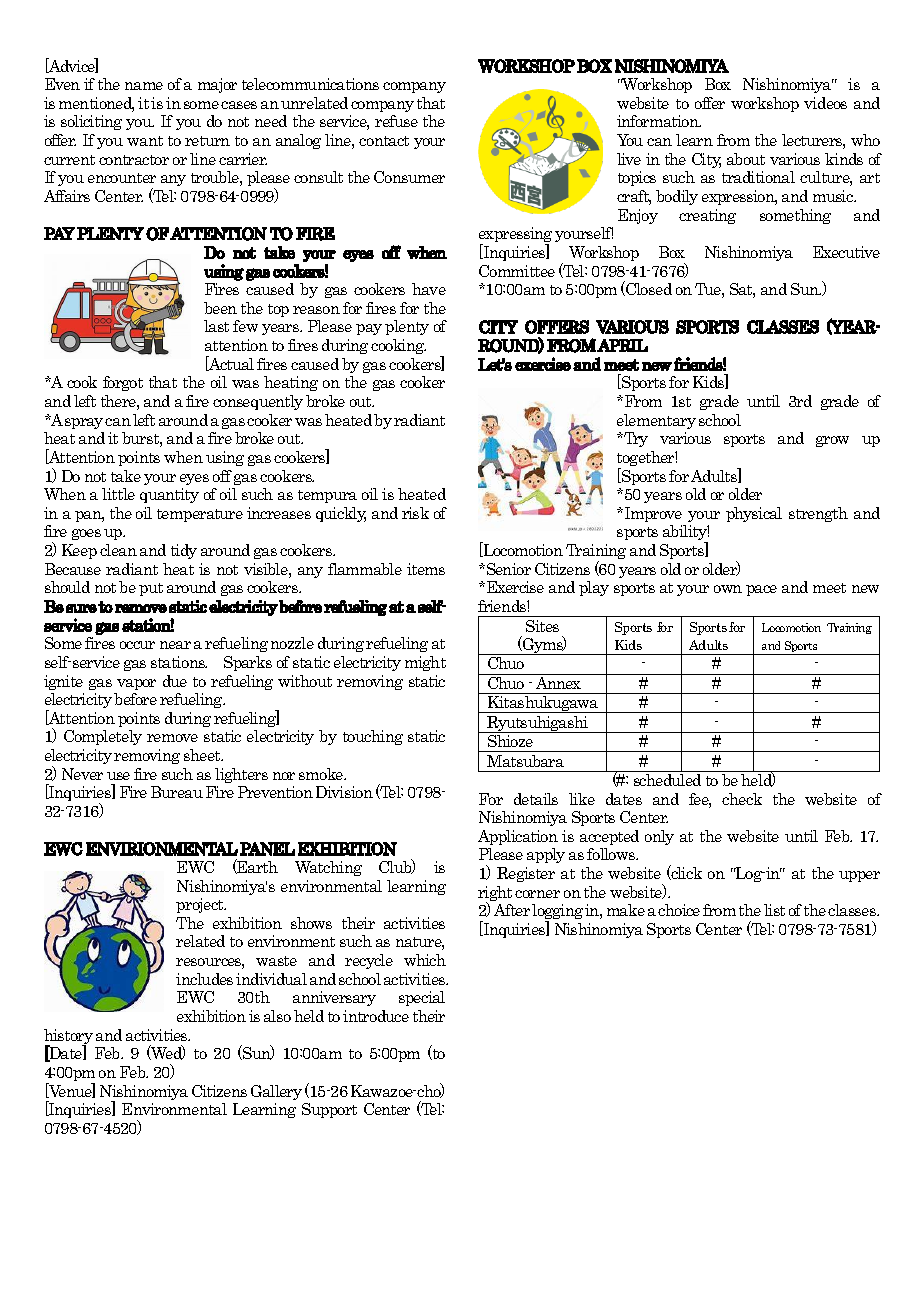 Image resolution: width=924 pixels, height=1307 pixels. What do you see at coordinates (145, 141) in the screenshot?
I see `want` at bounding box center [145, 141].
